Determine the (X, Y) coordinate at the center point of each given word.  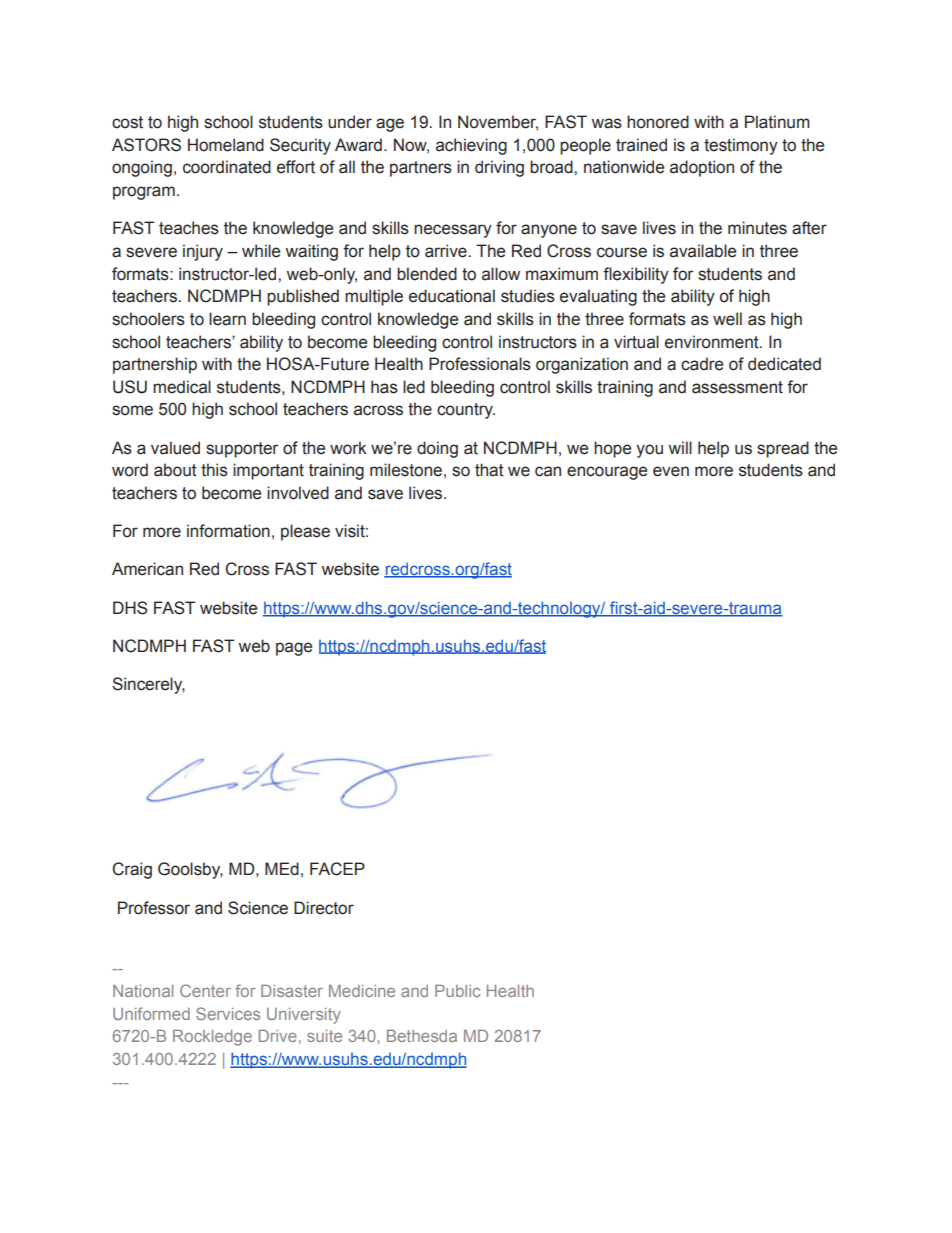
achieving (471, 146)
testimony (741, 146)
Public (457, 991)
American (147, 569)
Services (228, 1013)
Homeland (226, 145)
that (489, 470)
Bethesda (422, 1036)
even (671, 471)
